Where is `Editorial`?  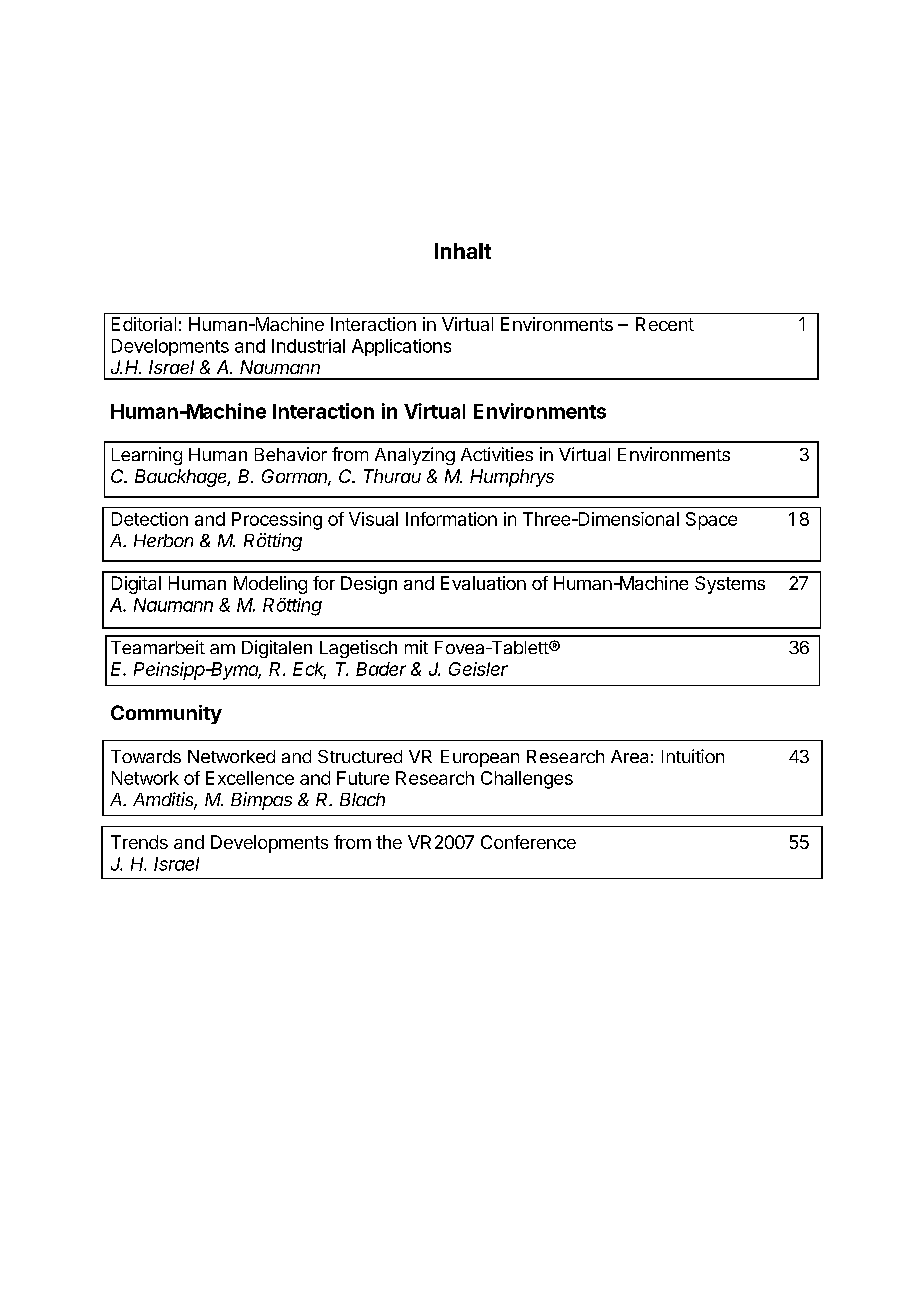
Editorial is located at coordinates (144, 324).
